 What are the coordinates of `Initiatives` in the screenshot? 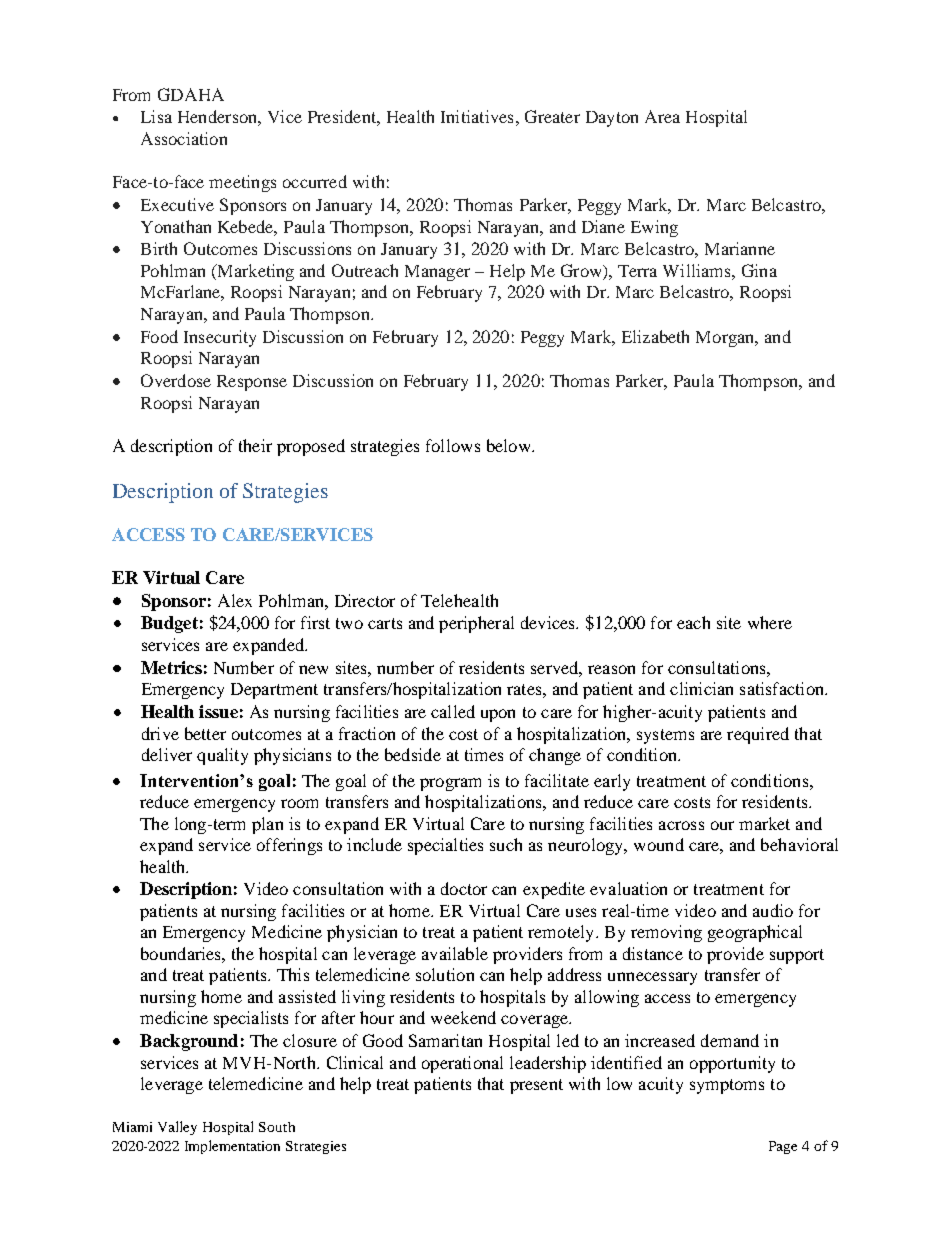 It's located at (477, 116).
